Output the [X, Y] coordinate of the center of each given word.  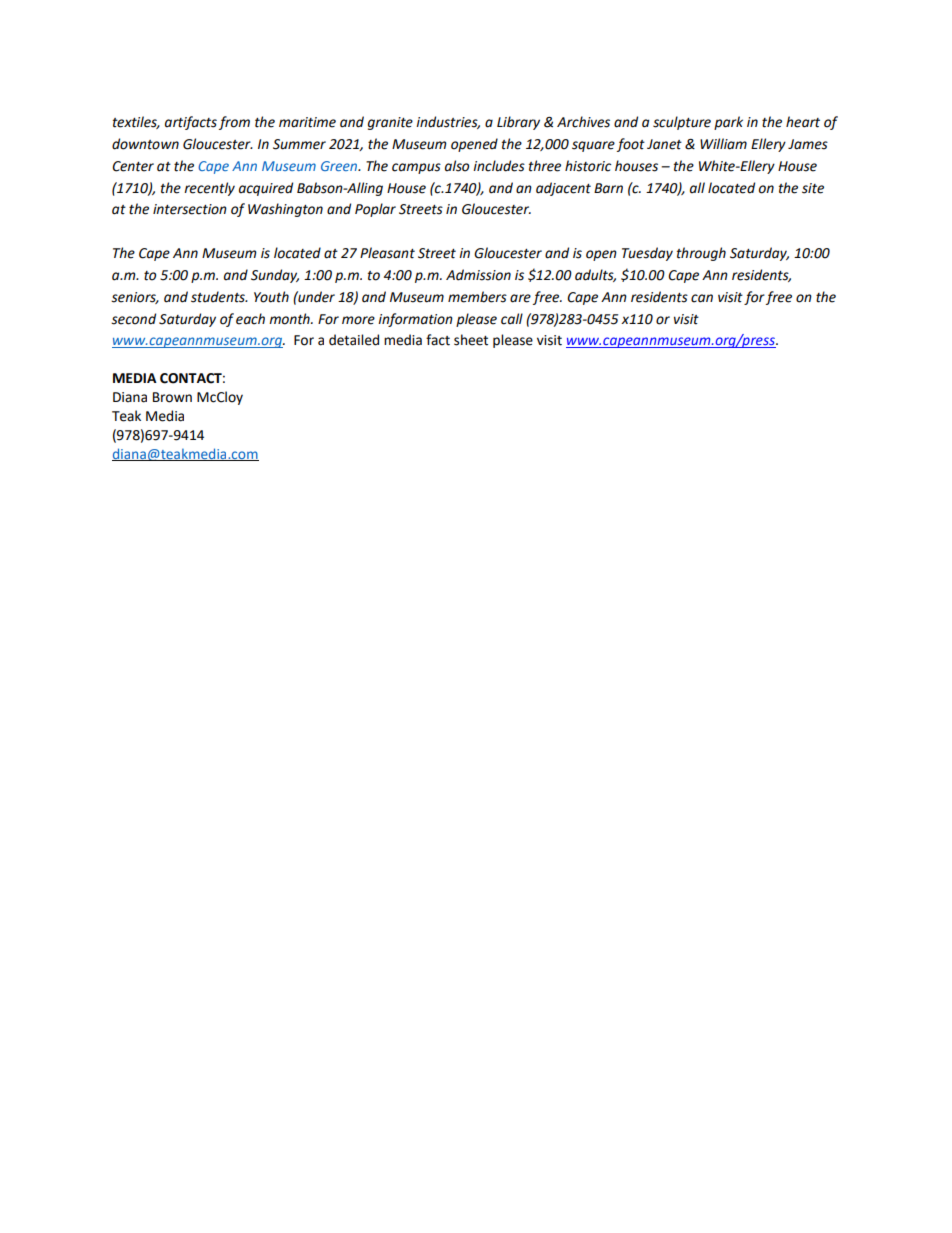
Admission [478, 275]
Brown [172, 397]
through [701, 254]
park [728, 123]
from [234, 123]
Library [518, 123]
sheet [471, 340]
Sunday [275, 276]
